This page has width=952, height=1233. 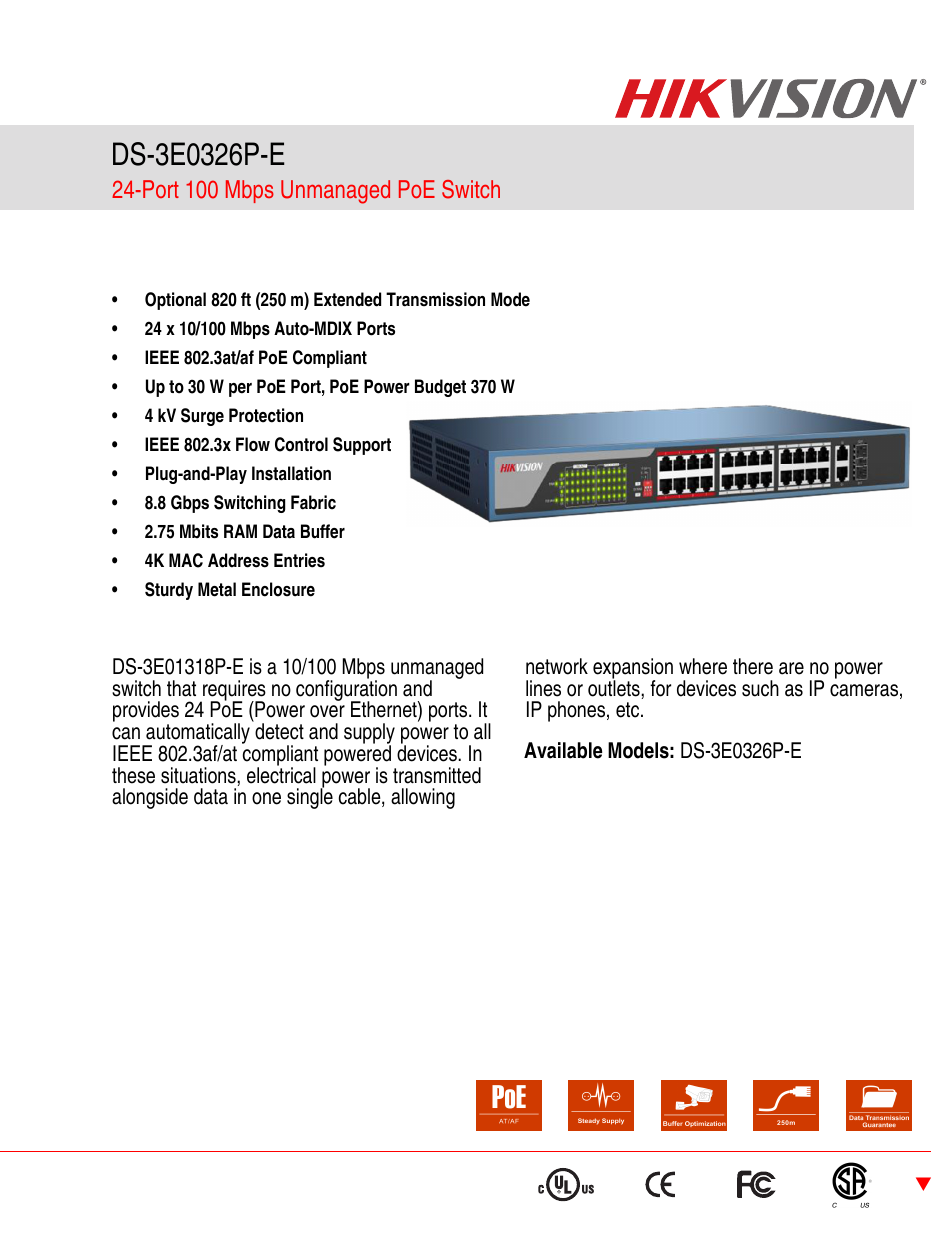 What do you see at coordinates (440, 388) in the page?
I see `Budget` at bounding box center [440, 388].
